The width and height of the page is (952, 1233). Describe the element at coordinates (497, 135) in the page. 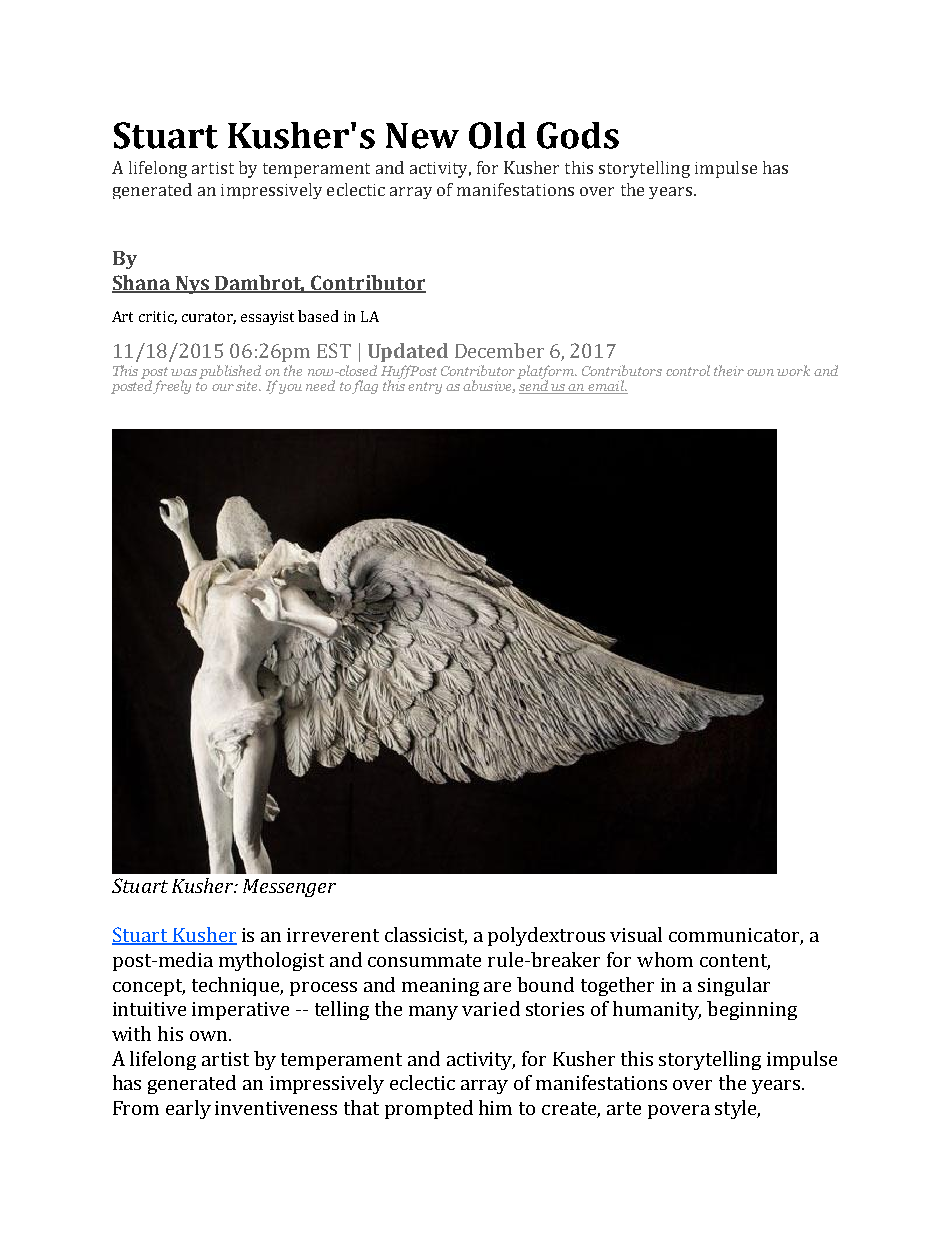

I see `Old` at that location.
